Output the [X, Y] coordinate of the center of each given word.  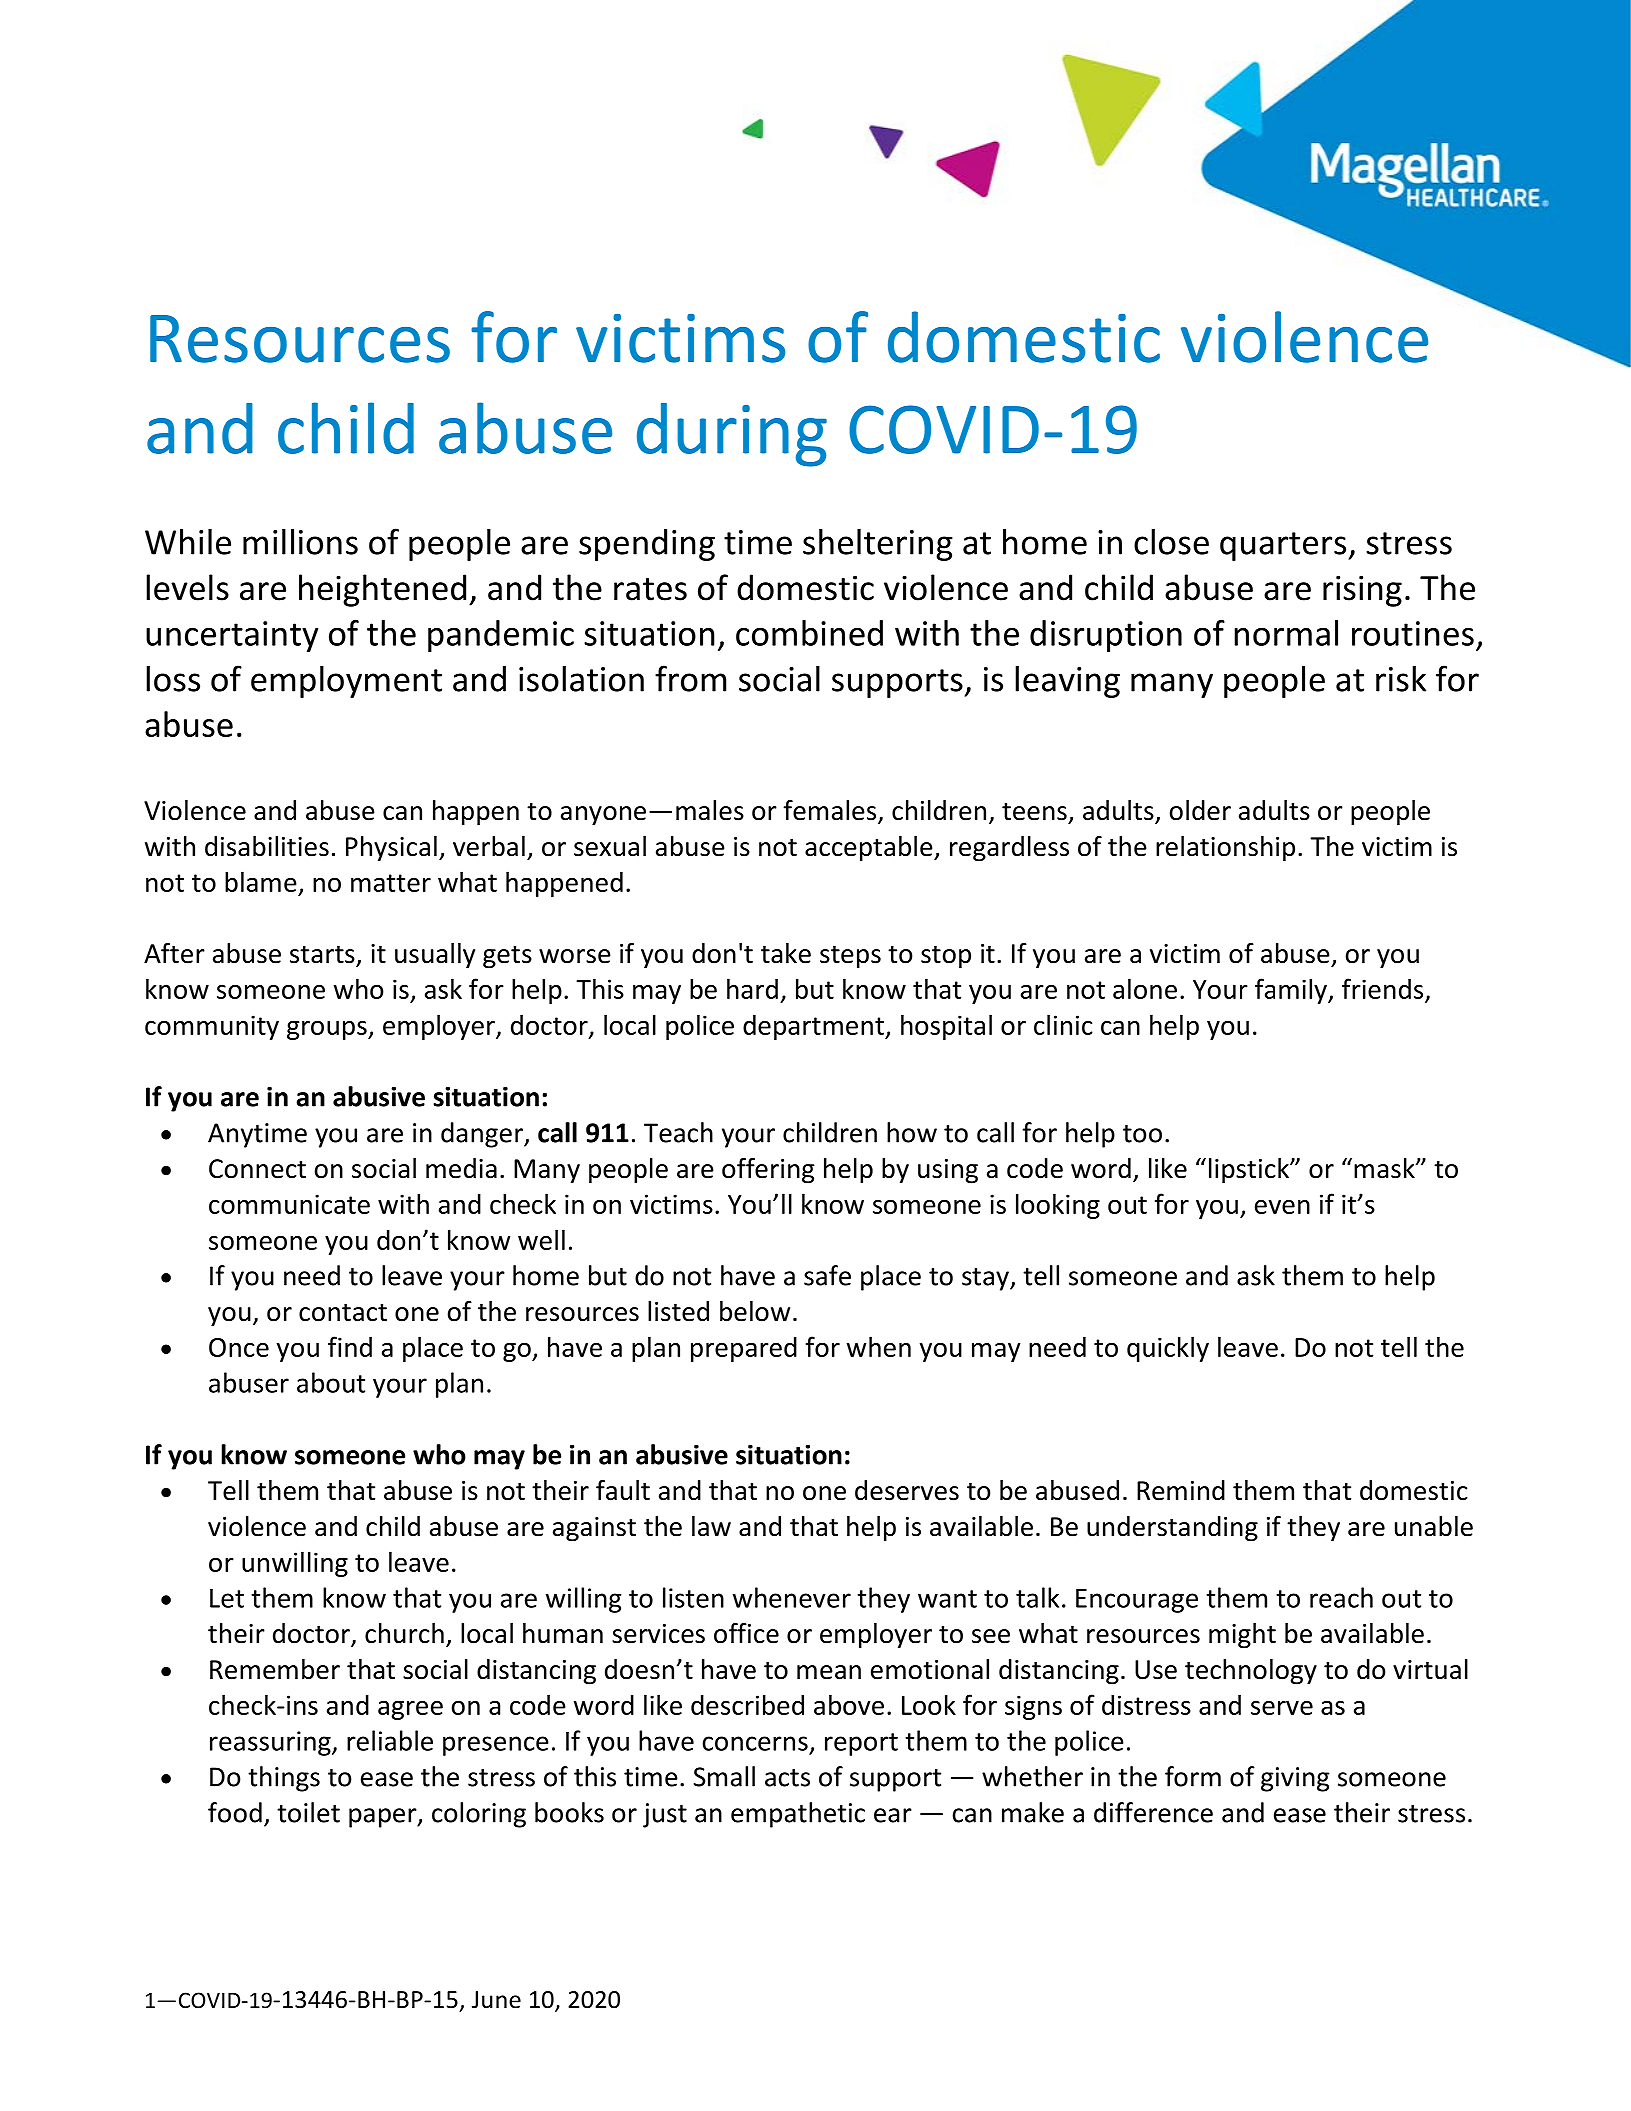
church [404, 1633]
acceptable [870, 849]
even [1282, 1207]
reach [1341, 1597]
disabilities [267, 846]
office [746, 1633]
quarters [1284, 546]
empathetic [798, 1815]
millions [300, 542]
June [496, 2000]
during [732, 435]
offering [768, 1171]
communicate [289, 1204]
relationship [1225, 849]
